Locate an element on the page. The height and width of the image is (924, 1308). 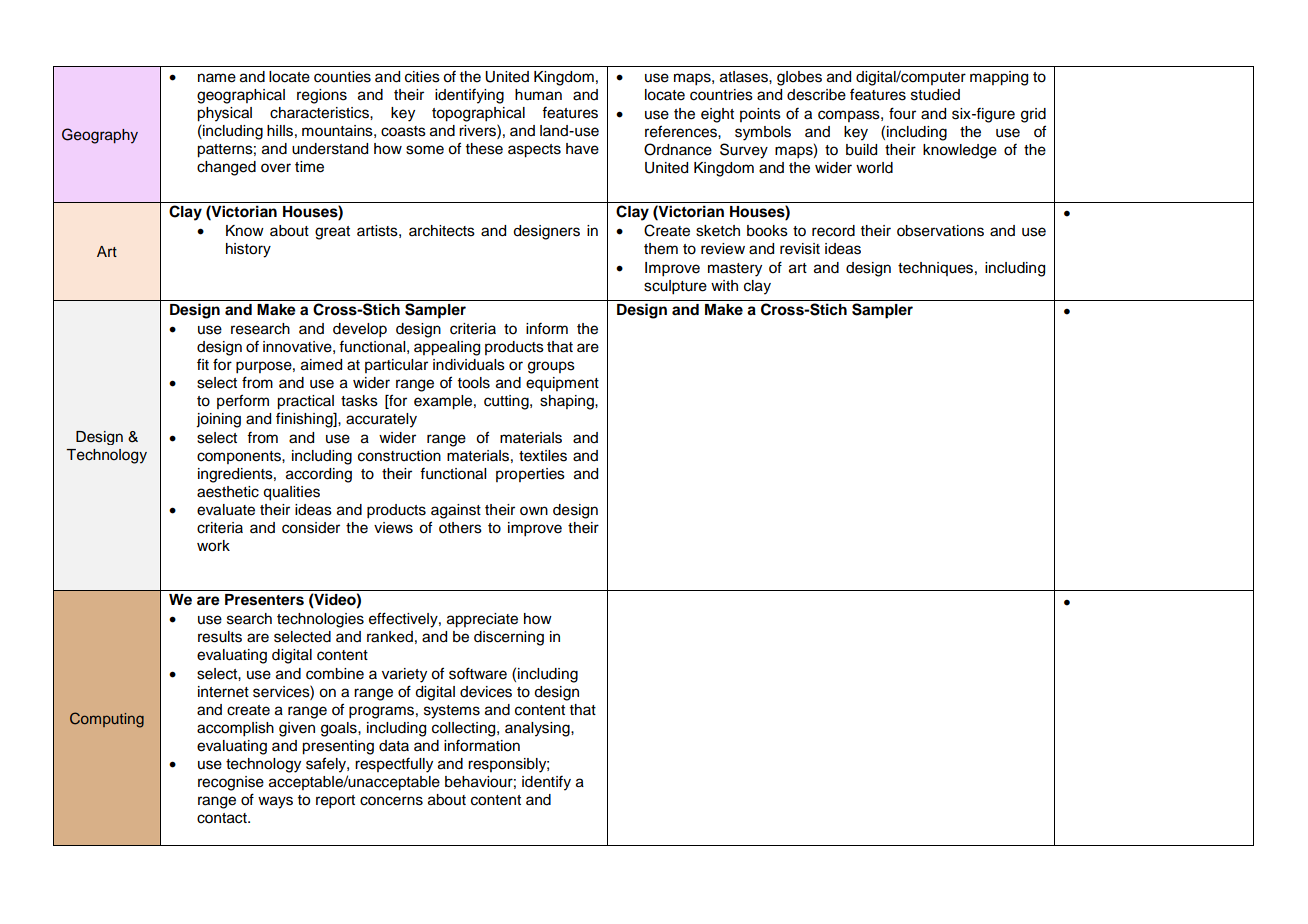
recognise is located at coordinates (231, 783).
